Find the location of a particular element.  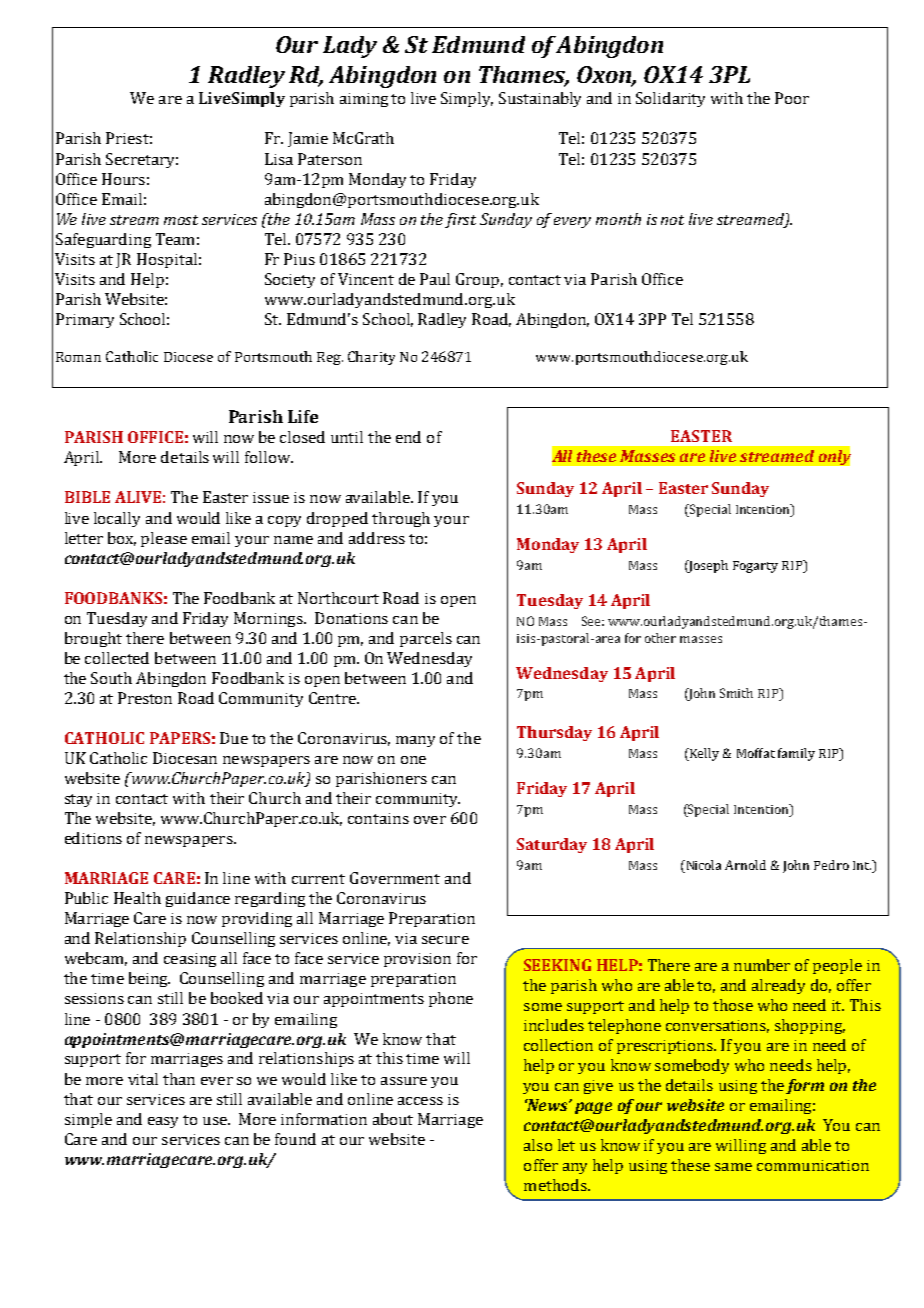

same is located at coordinates (733, 1167).
